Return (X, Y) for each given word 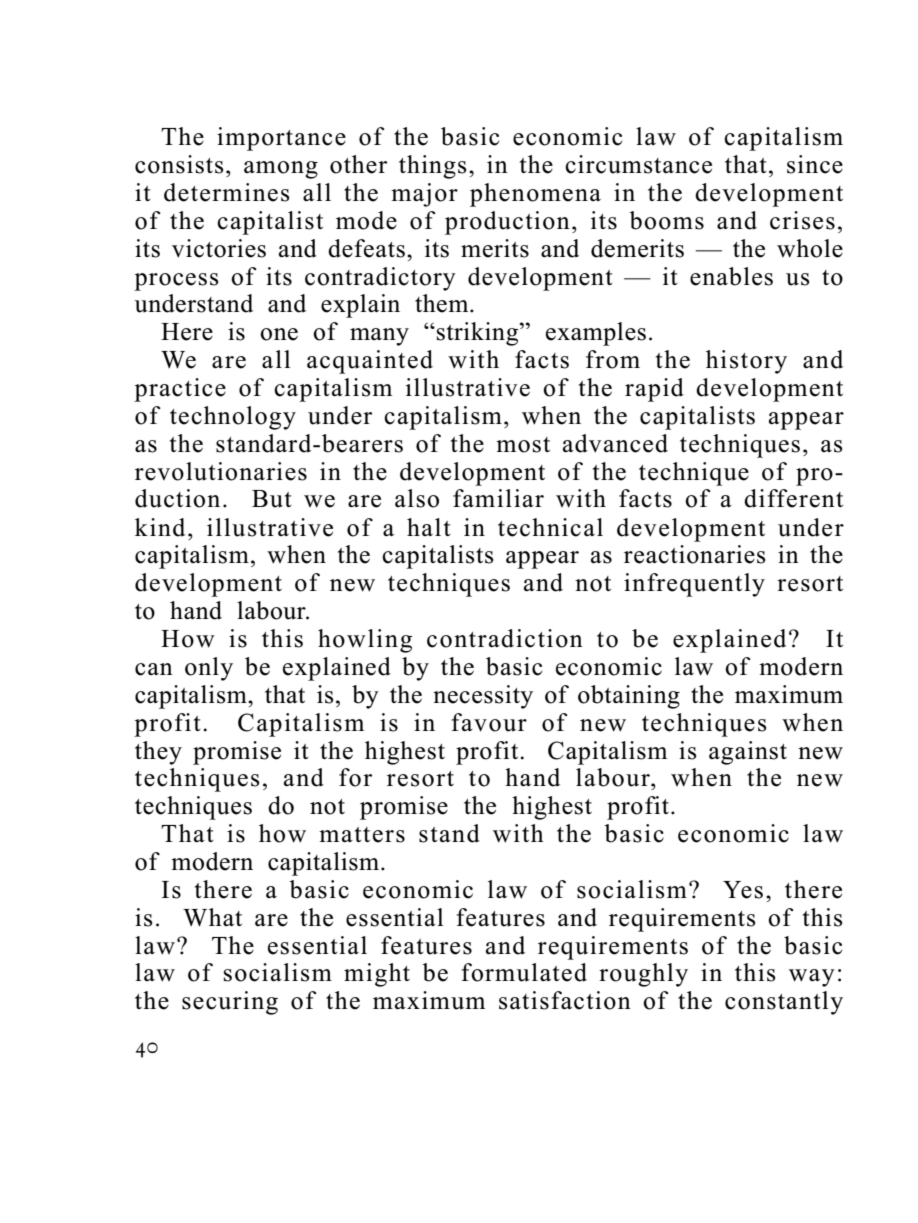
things (432, 167)
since (815, 164)
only (209, 669)
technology (233, 418)
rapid (654, 390)
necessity (483, 697)
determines (226, 192)
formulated (524, 972)
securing (230, 1003)
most (523, 445)
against (748, 753)
